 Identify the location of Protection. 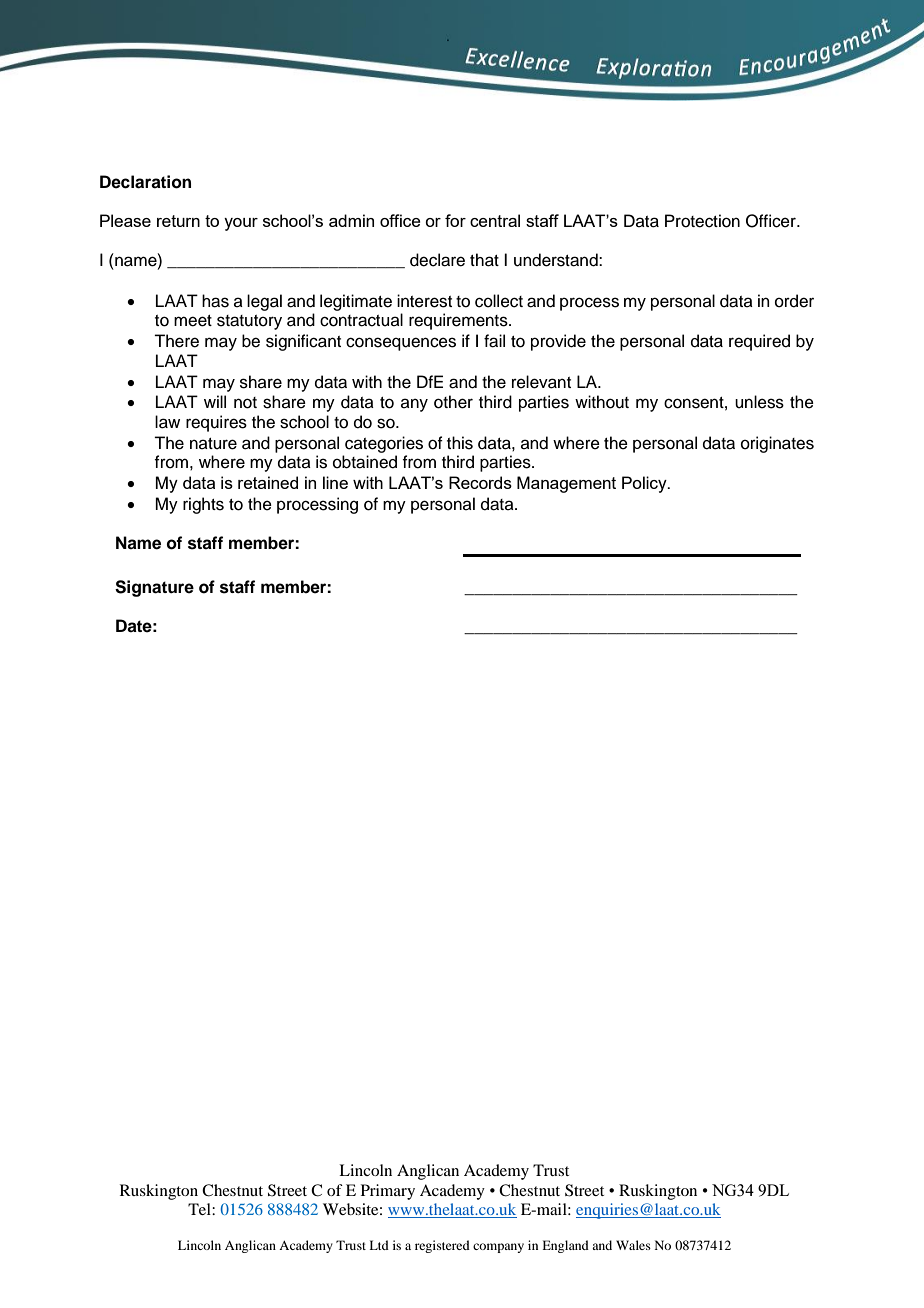
(702, 221).
